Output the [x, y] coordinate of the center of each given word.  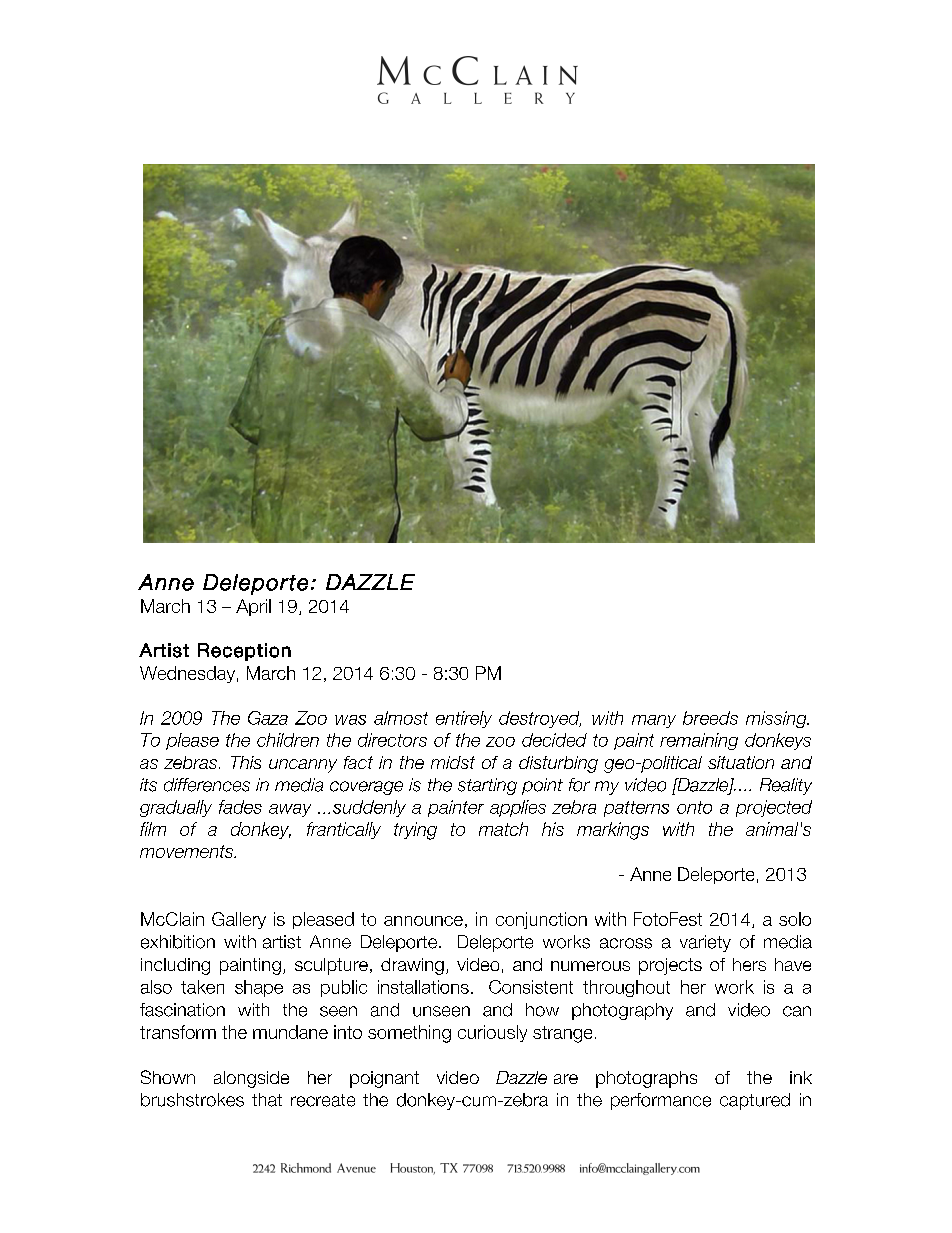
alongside [251, 1079]
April [253, 607]
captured [755, 1101]
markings [613, 831]
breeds [710, 718]
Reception [244, 652]
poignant [384, 1079]
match [503, 829]
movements [188, 851]
